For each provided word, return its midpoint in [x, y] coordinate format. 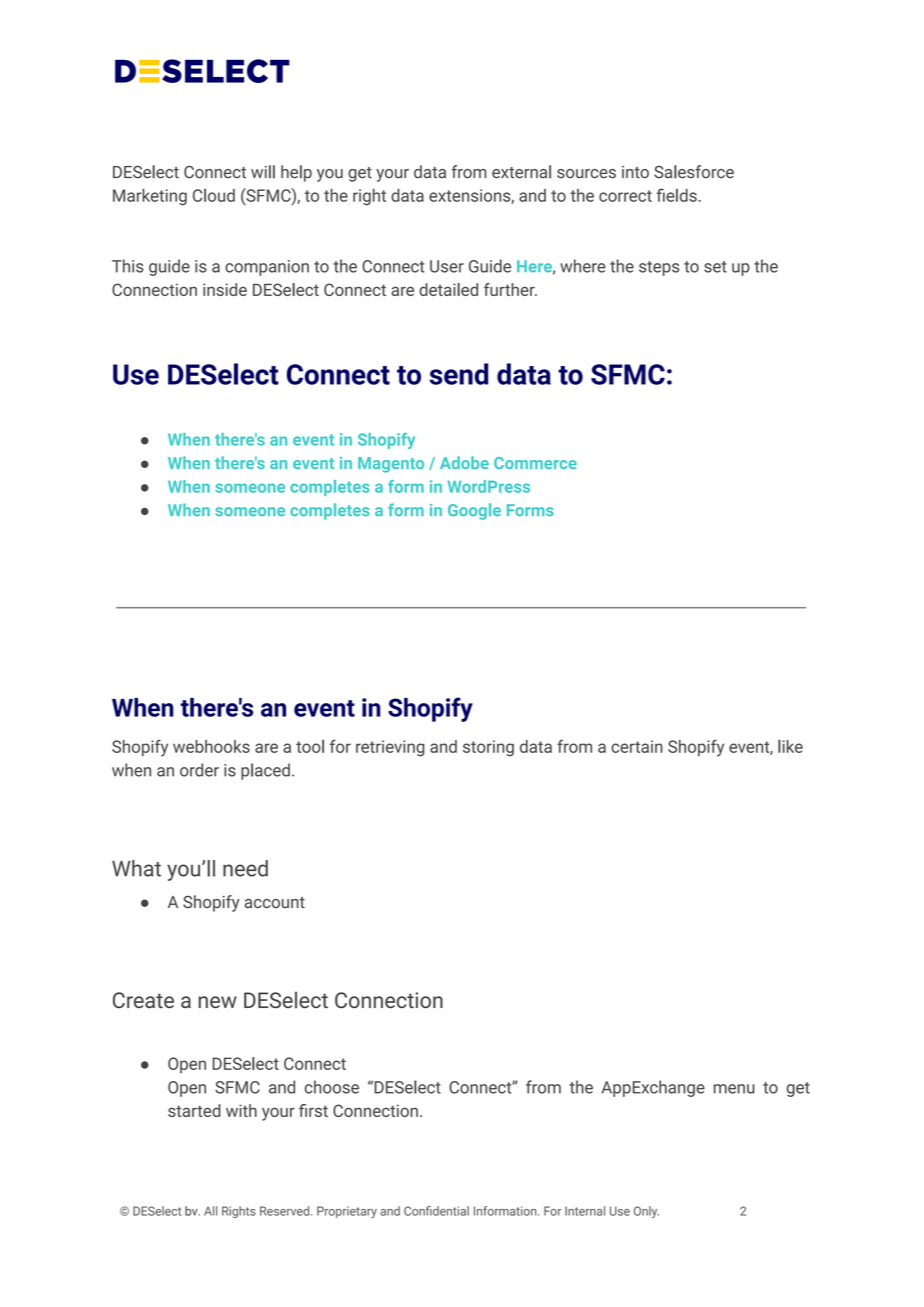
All [210, 1211]
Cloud [214, 195]
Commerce [535, 463]
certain [637, 746]
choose [332, 1087]
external [521, 172]
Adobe [464, 462]
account [275, 902]
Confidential [436, 1211]
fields [678, 195]
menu [734, 1089]
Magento [391, 465]
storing [488, 748]
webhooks [211, 746]
